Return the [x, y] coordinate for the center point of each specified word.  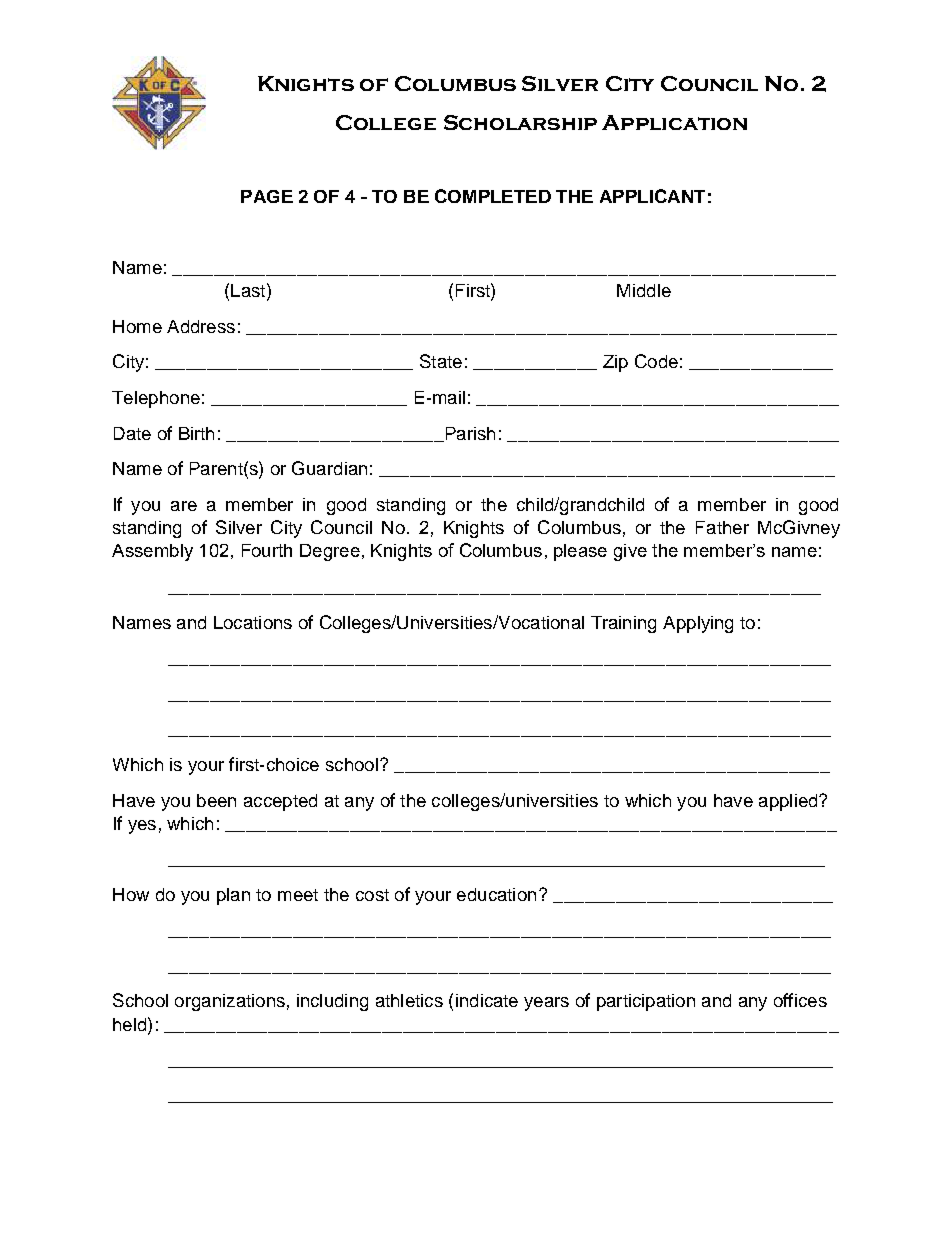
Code [656, 361]
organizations [230, 1002]
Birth [196, 433]
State [441, 361]
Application [674, 122]
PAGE [267, 196]
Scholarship [520, 122]
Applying [698, 624]
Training [623, 624]
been [216, 800]
